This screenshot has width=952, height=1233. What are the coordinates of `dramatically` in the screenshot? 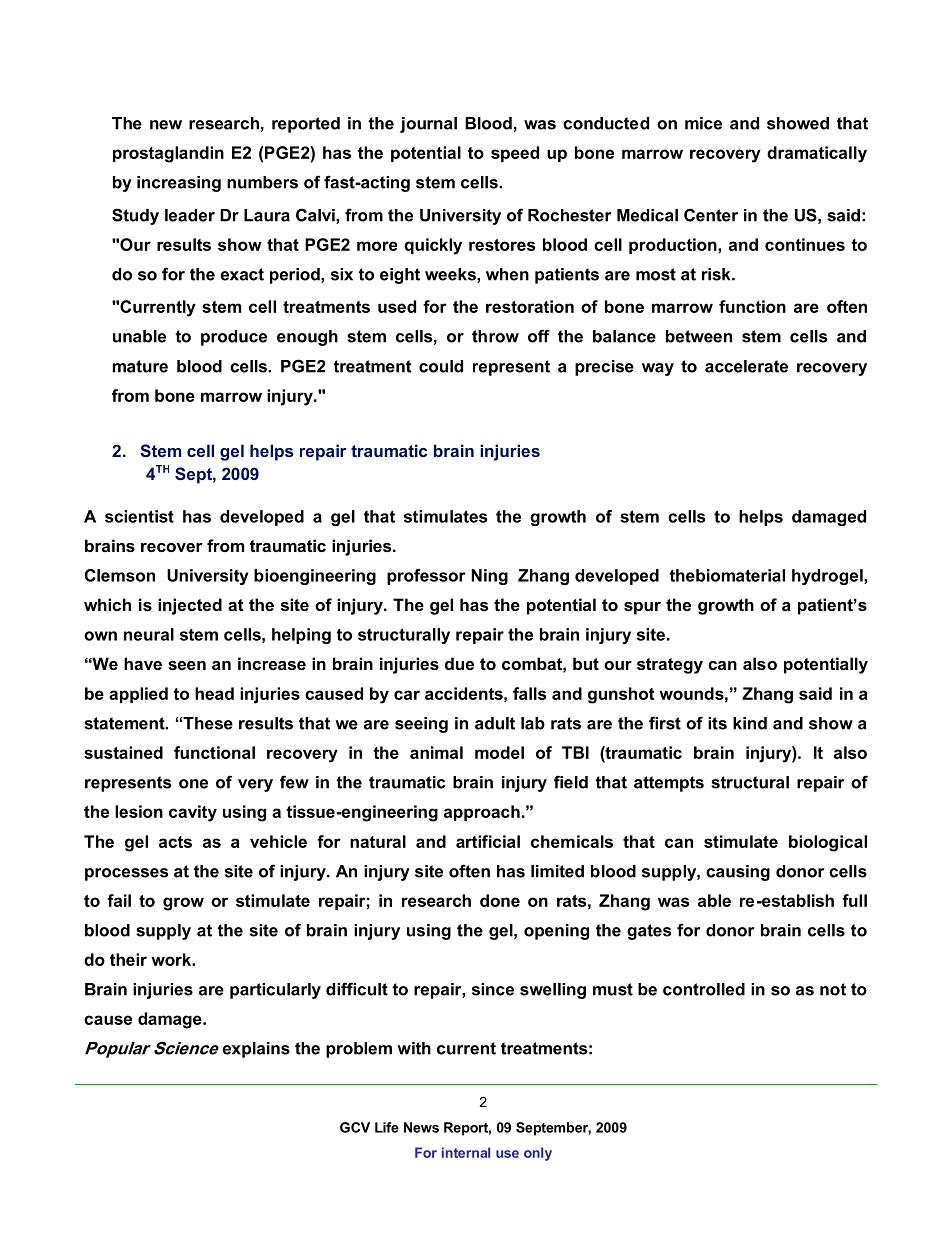 It's located at (817, 154).
